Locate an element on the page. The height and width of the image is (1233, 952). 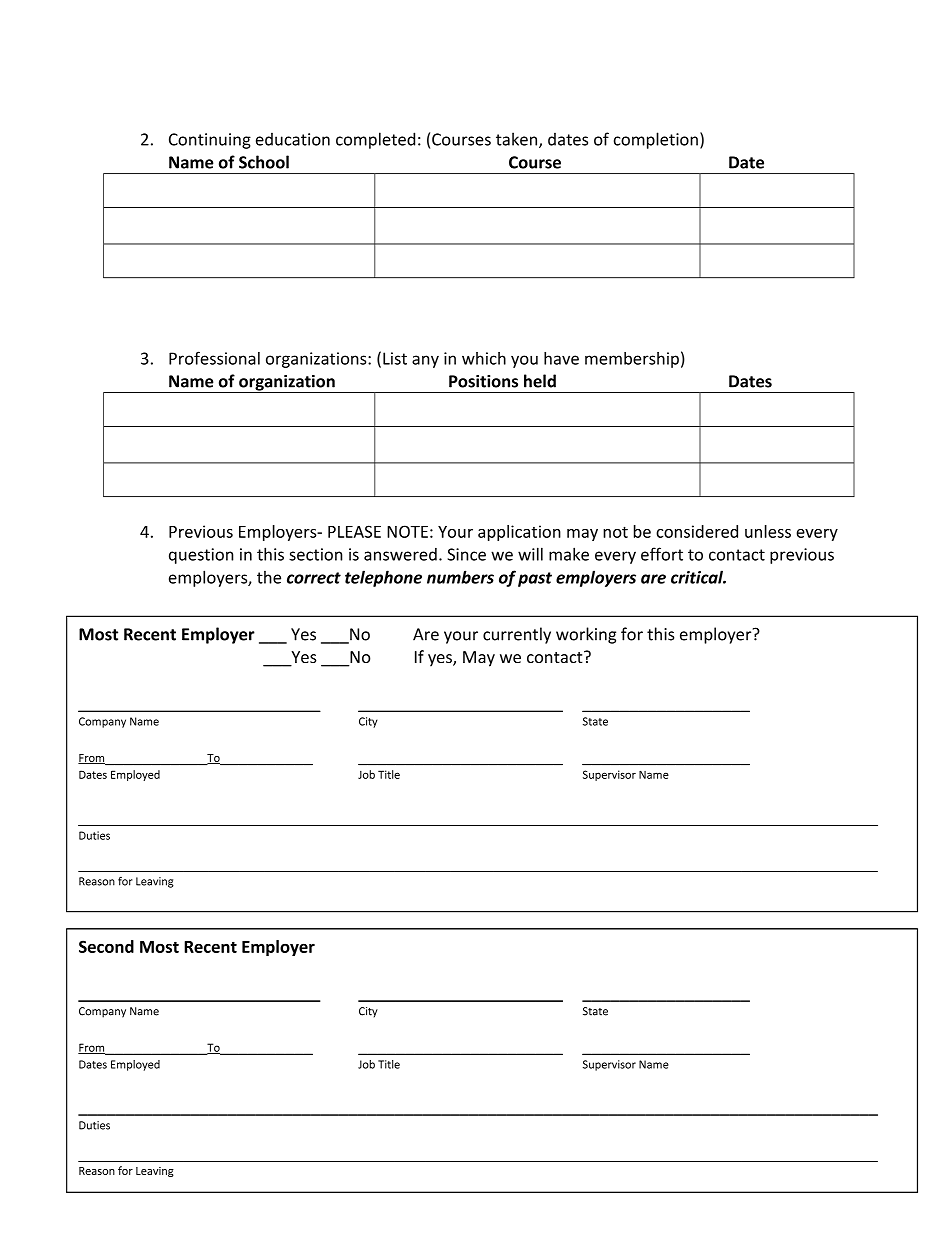
currently is located at coordinates (517, 635).
